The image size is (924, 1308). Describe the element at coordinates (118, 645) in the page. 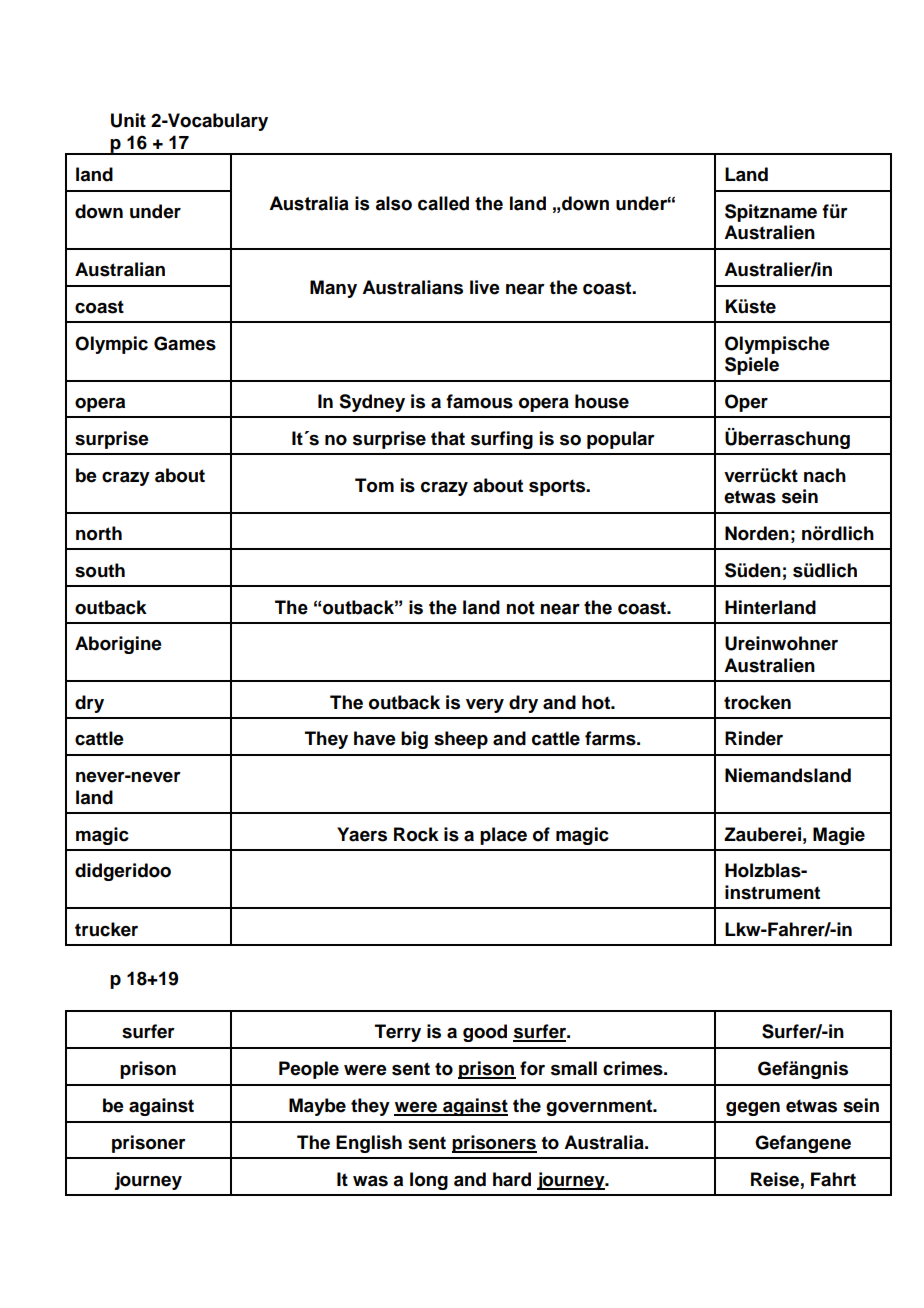

I see `Aborigine` at that location.
